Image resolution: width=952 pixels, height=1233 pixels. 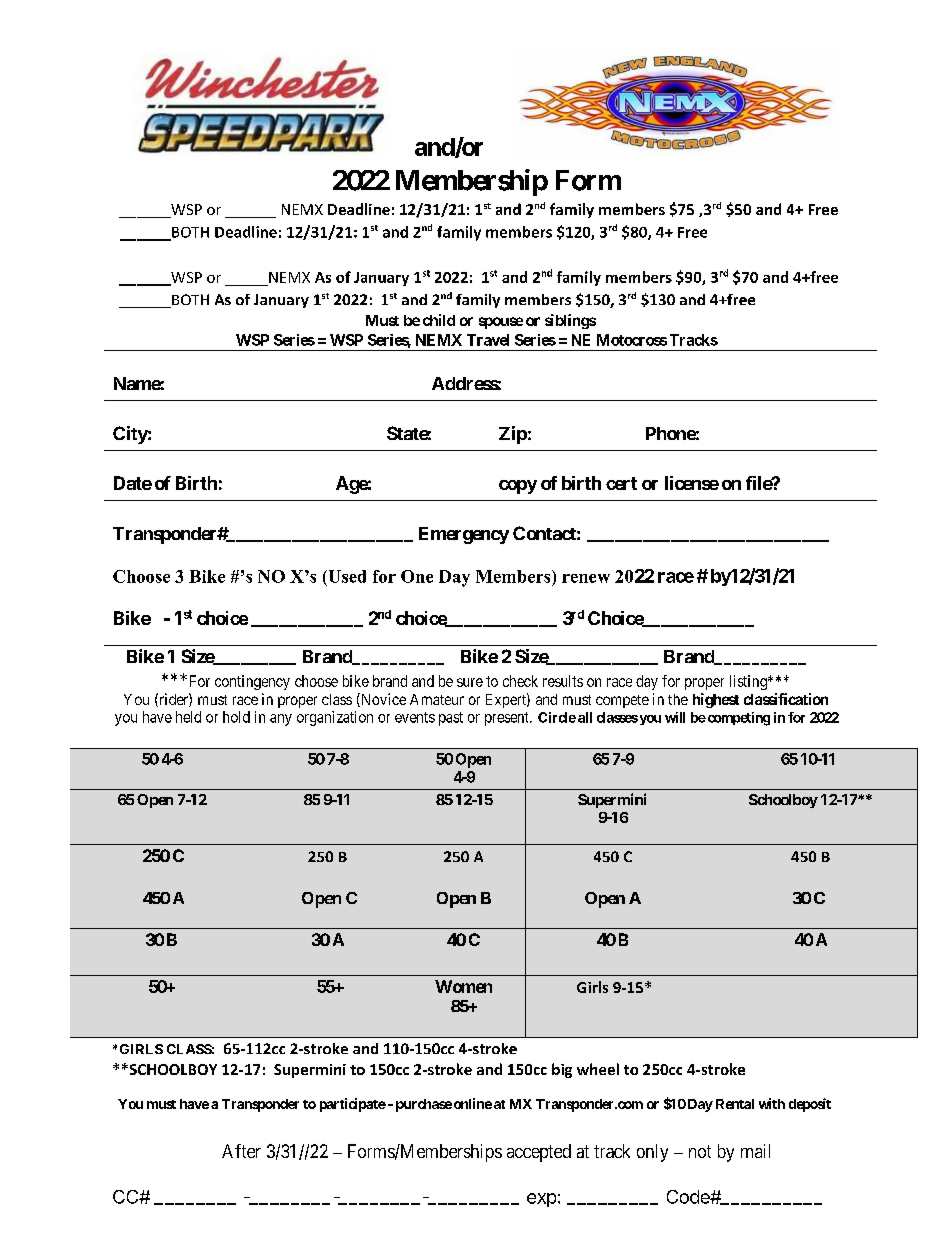 I want to click on After, so click(x=241, y=1151).
